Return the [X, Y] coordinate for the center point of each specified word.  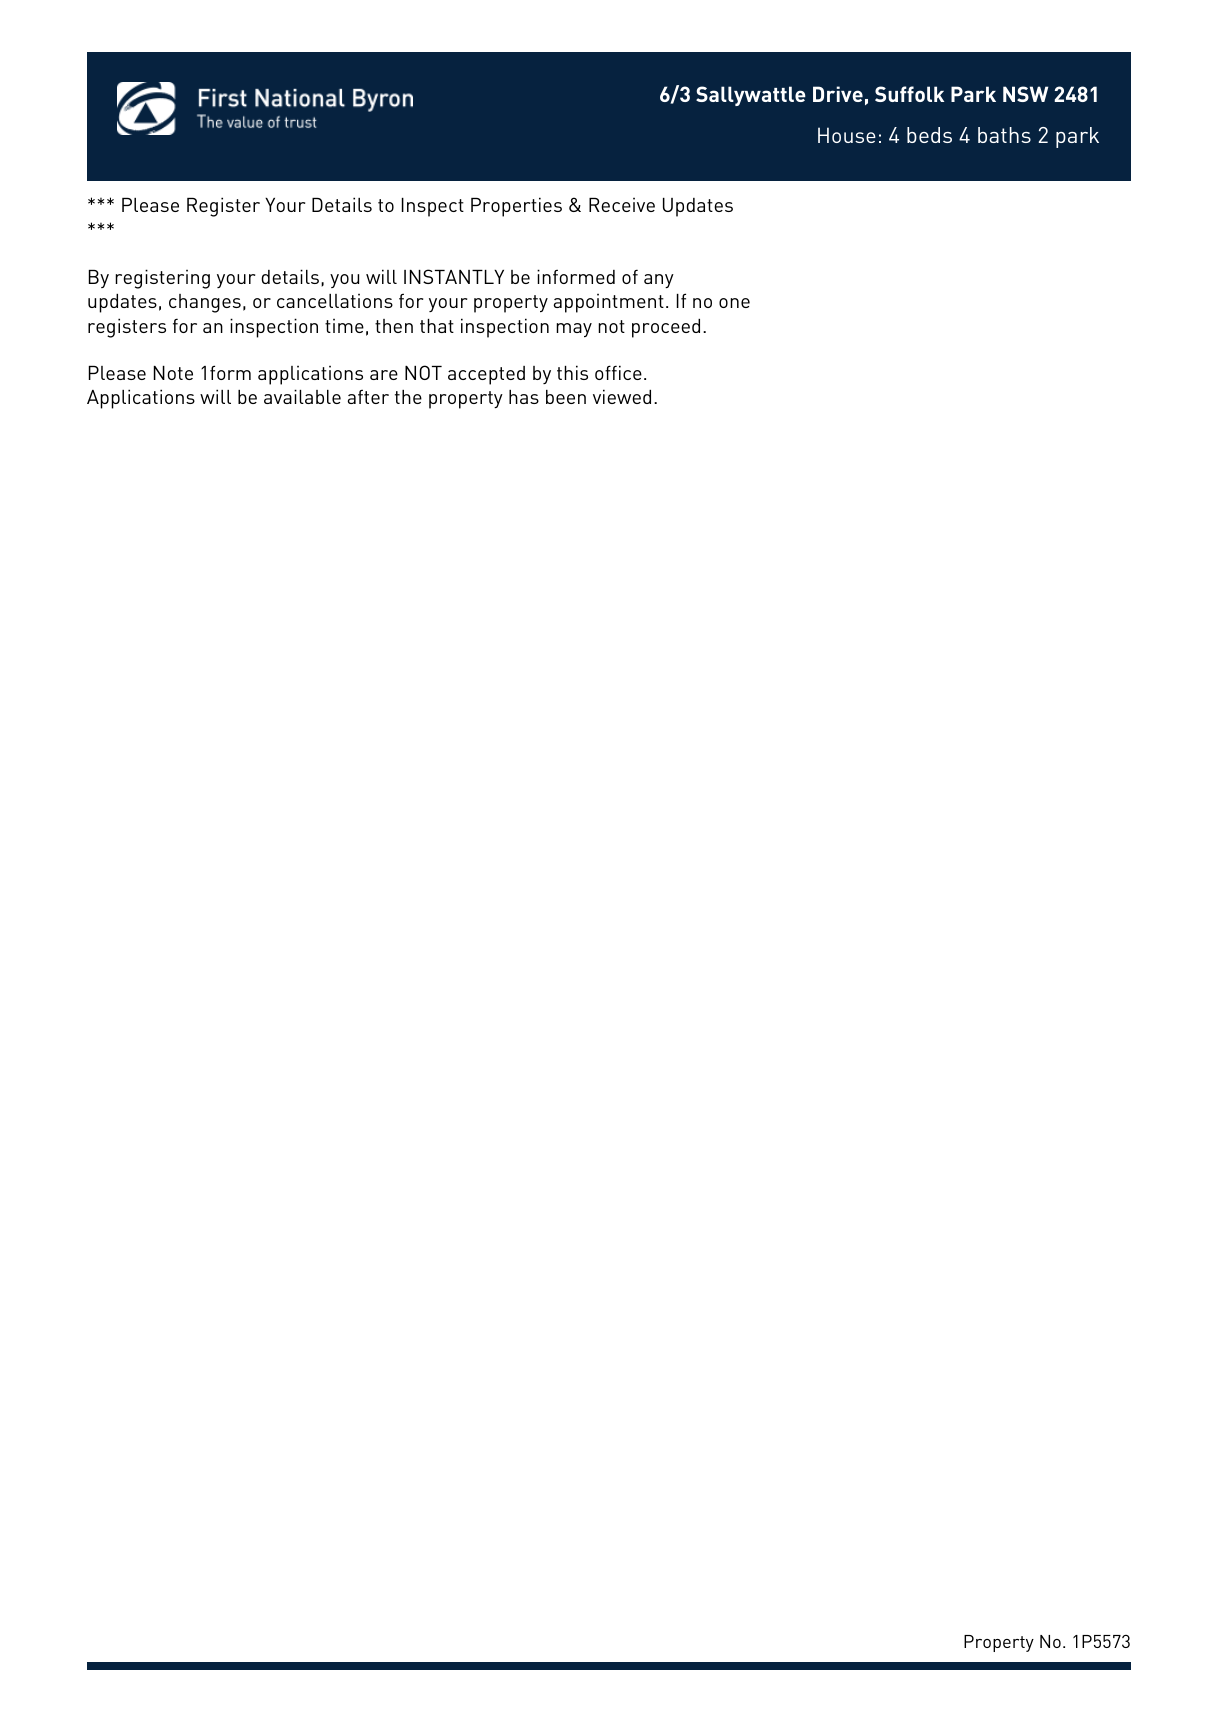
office [618, 372]
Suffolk [909, 94]
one [734, 303]
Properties [516, 207]
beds [929, 135]
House [847, 135]
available [302, 396]
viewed [622, 396]
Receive [622, 205]
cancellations [335, 301]
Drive [838, 94]
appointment [609, 303]
